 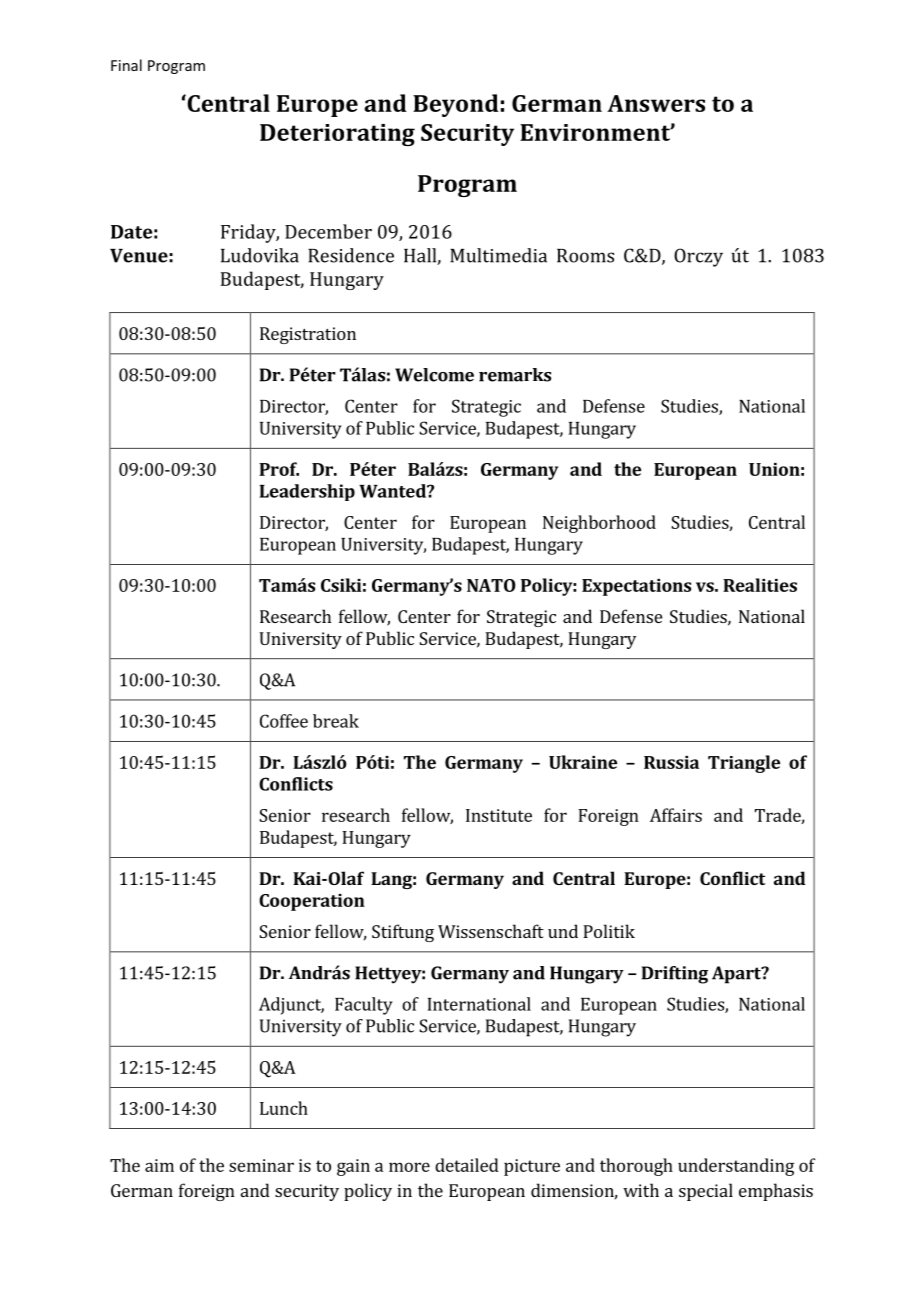 I want to click on Beyond, so click(x=456, y=105).
